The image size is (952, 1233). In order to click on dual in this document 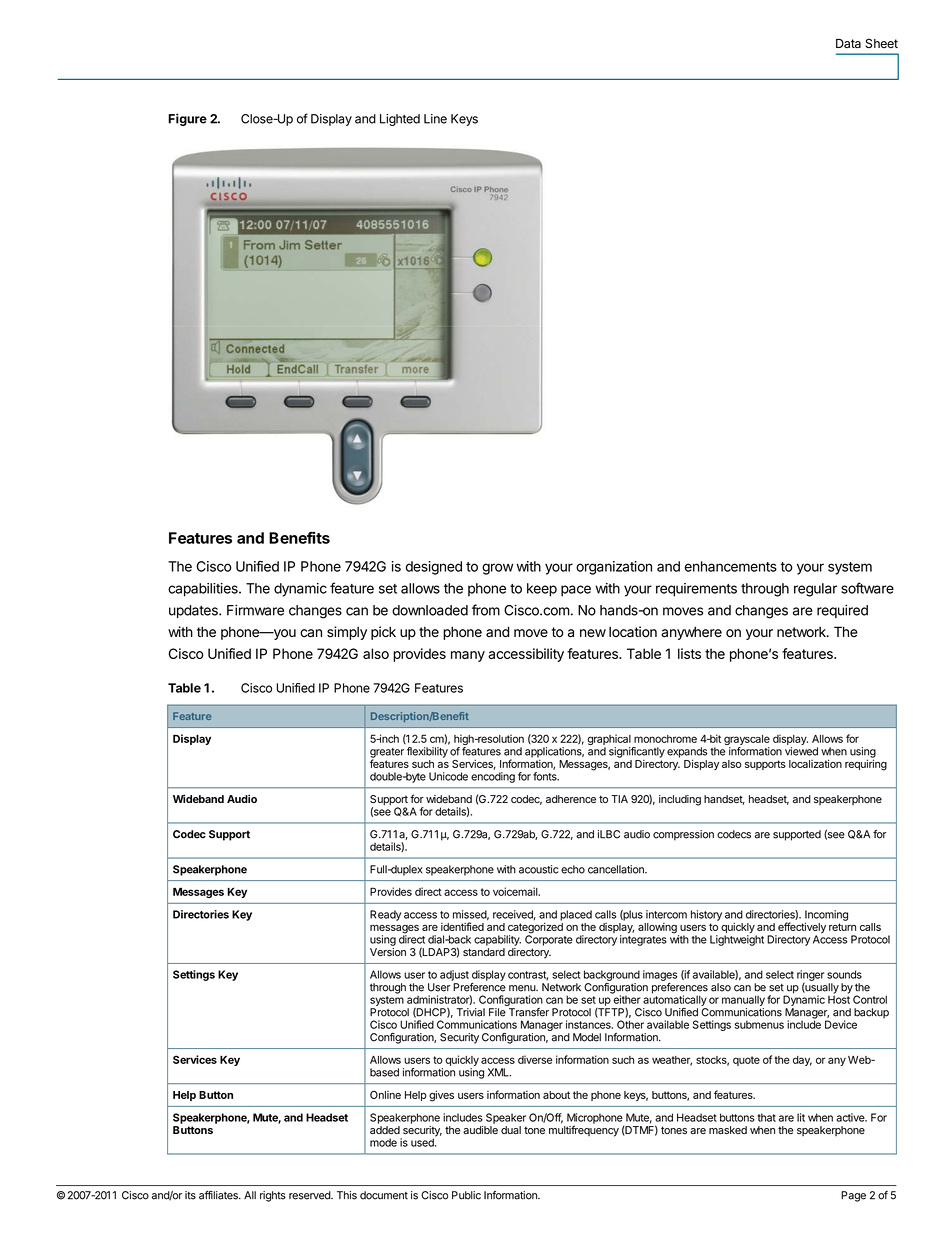, I will do `click(511, 1130)`.
